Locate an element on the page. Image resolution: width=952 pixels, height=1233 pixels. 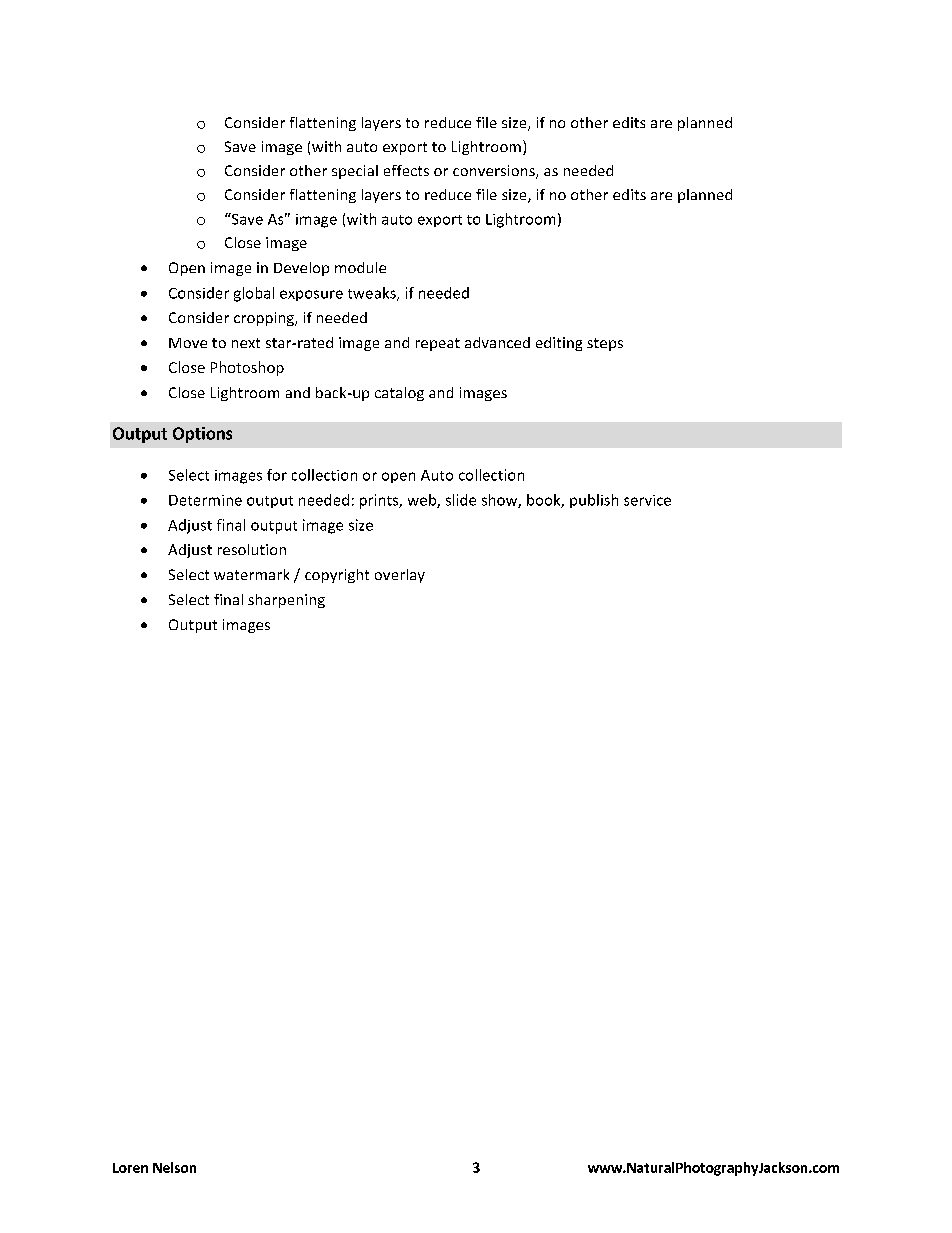
catalog is located at coordinates (399, 394).
